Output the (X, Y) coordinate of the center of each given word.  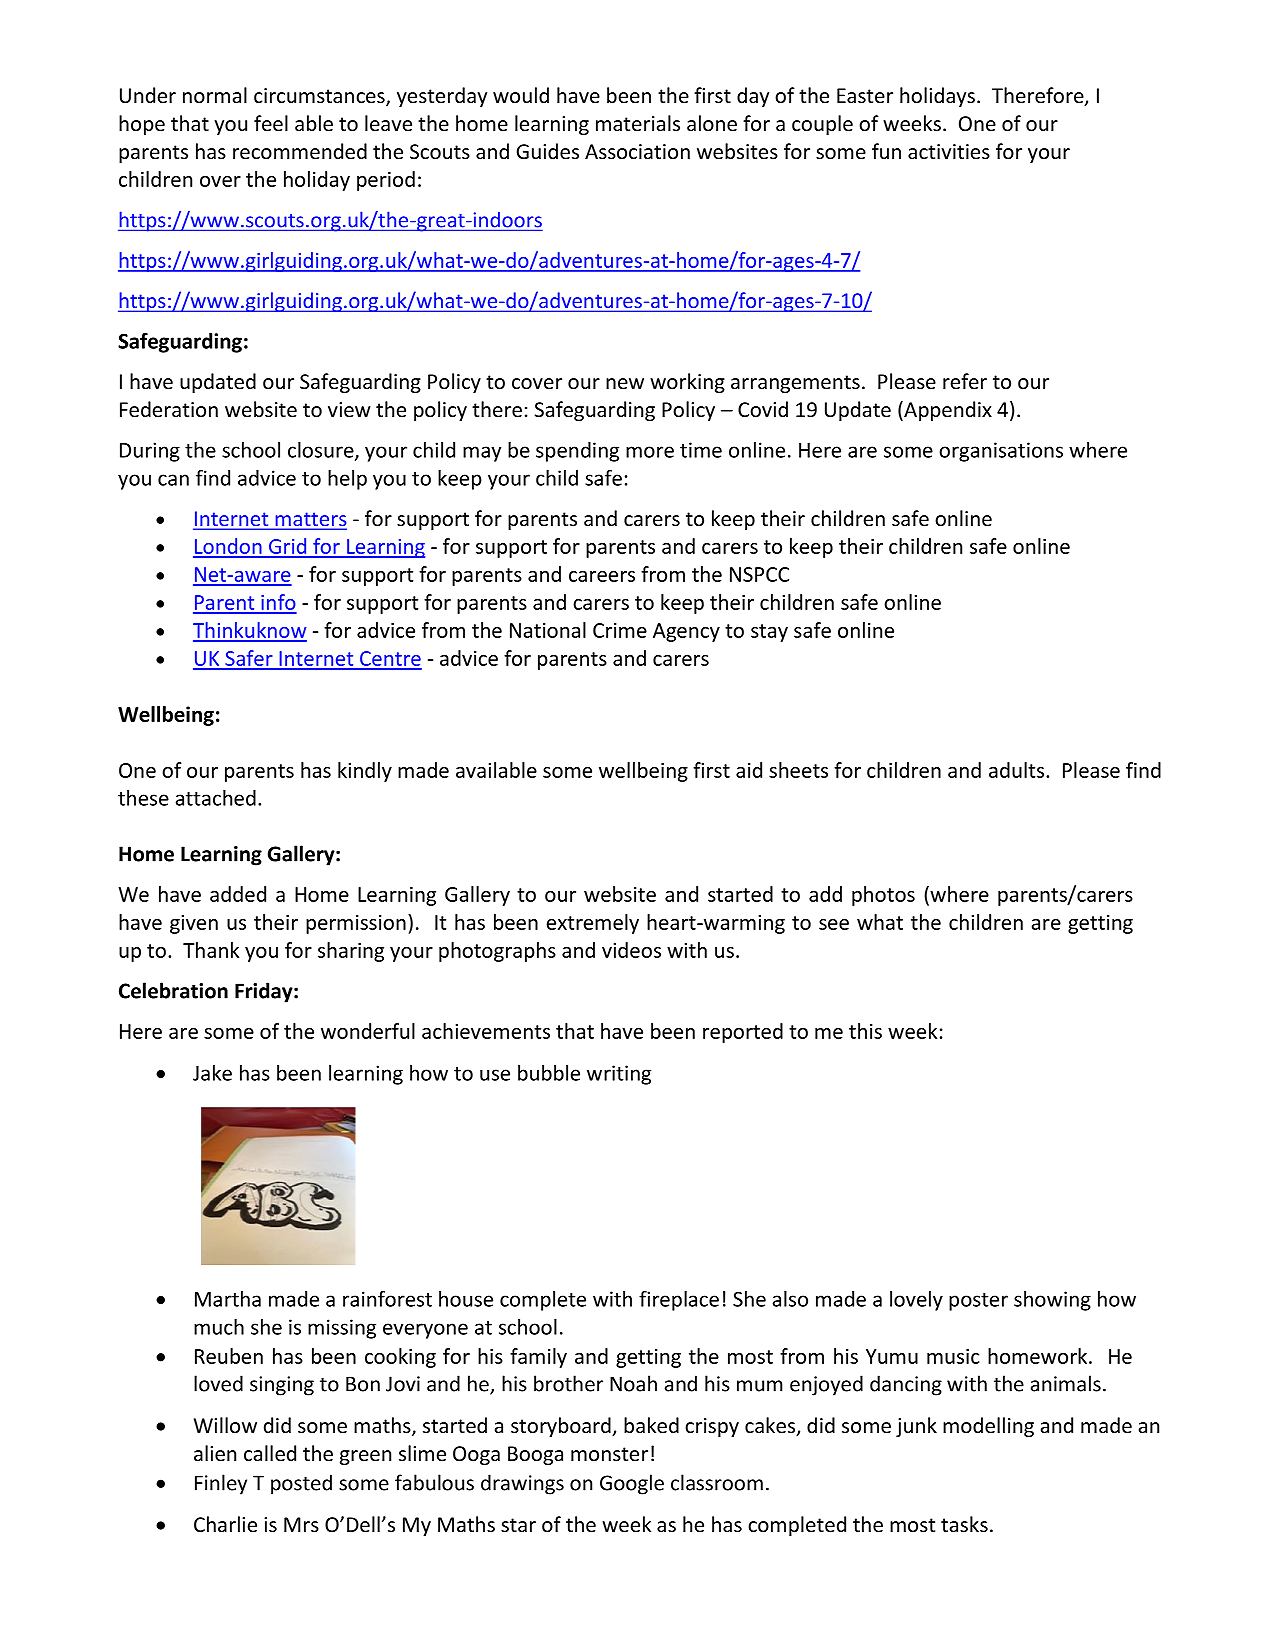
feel (271, 123)
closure (322, 451)
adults (1016, 770)
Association (637, 152)
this (865, 1031)
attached (216, 798)
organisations (1001, 452)
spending (577, 452)
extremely (593, 924)
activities (949, 152)
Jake (212, 1073)
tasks (964, 1524)
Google (632, 1484)
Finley (221, 1484)
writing (619, 1075)
